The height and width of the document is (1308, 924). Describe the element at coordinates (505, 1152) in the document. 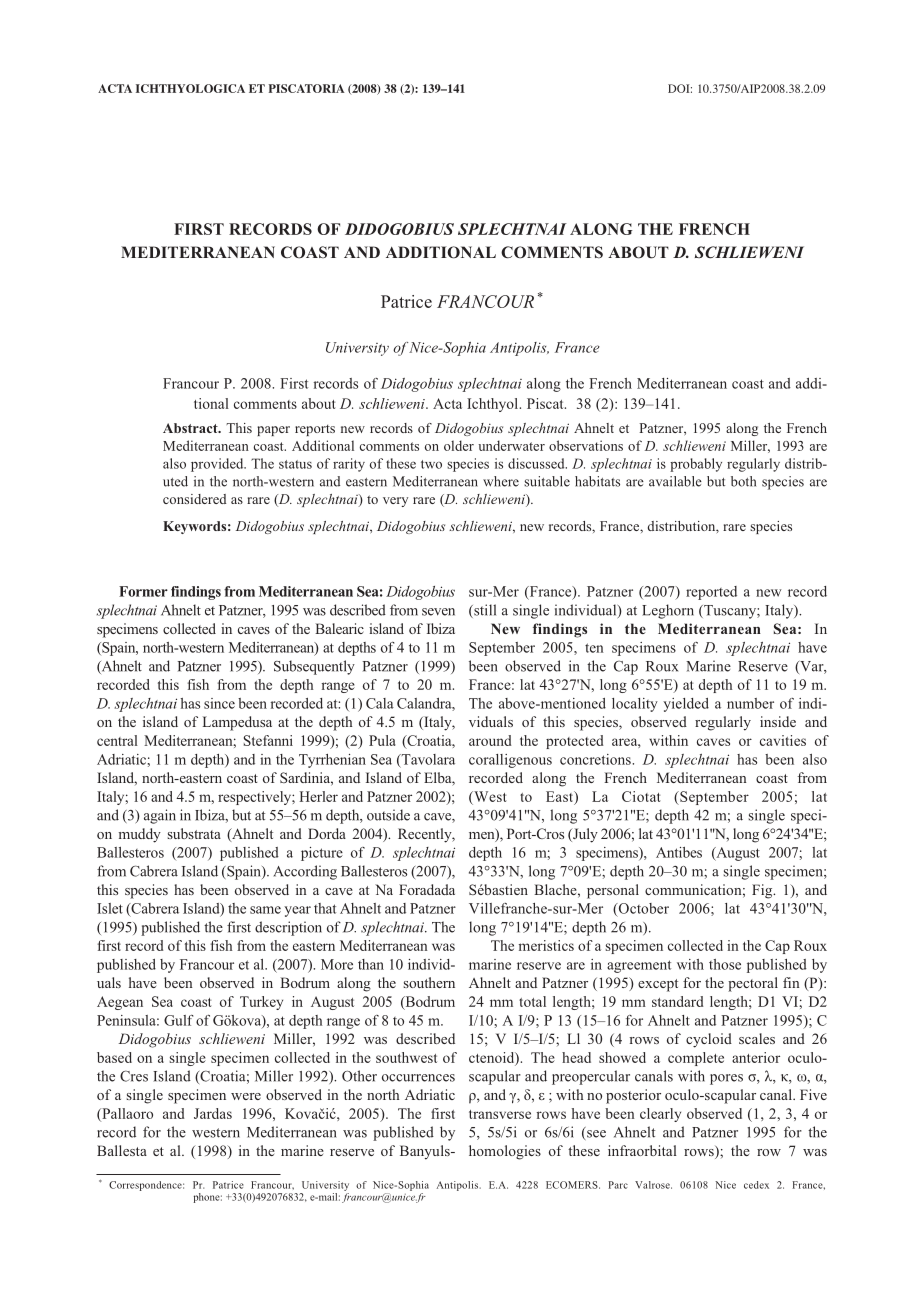

I see `homologies` at that location.
